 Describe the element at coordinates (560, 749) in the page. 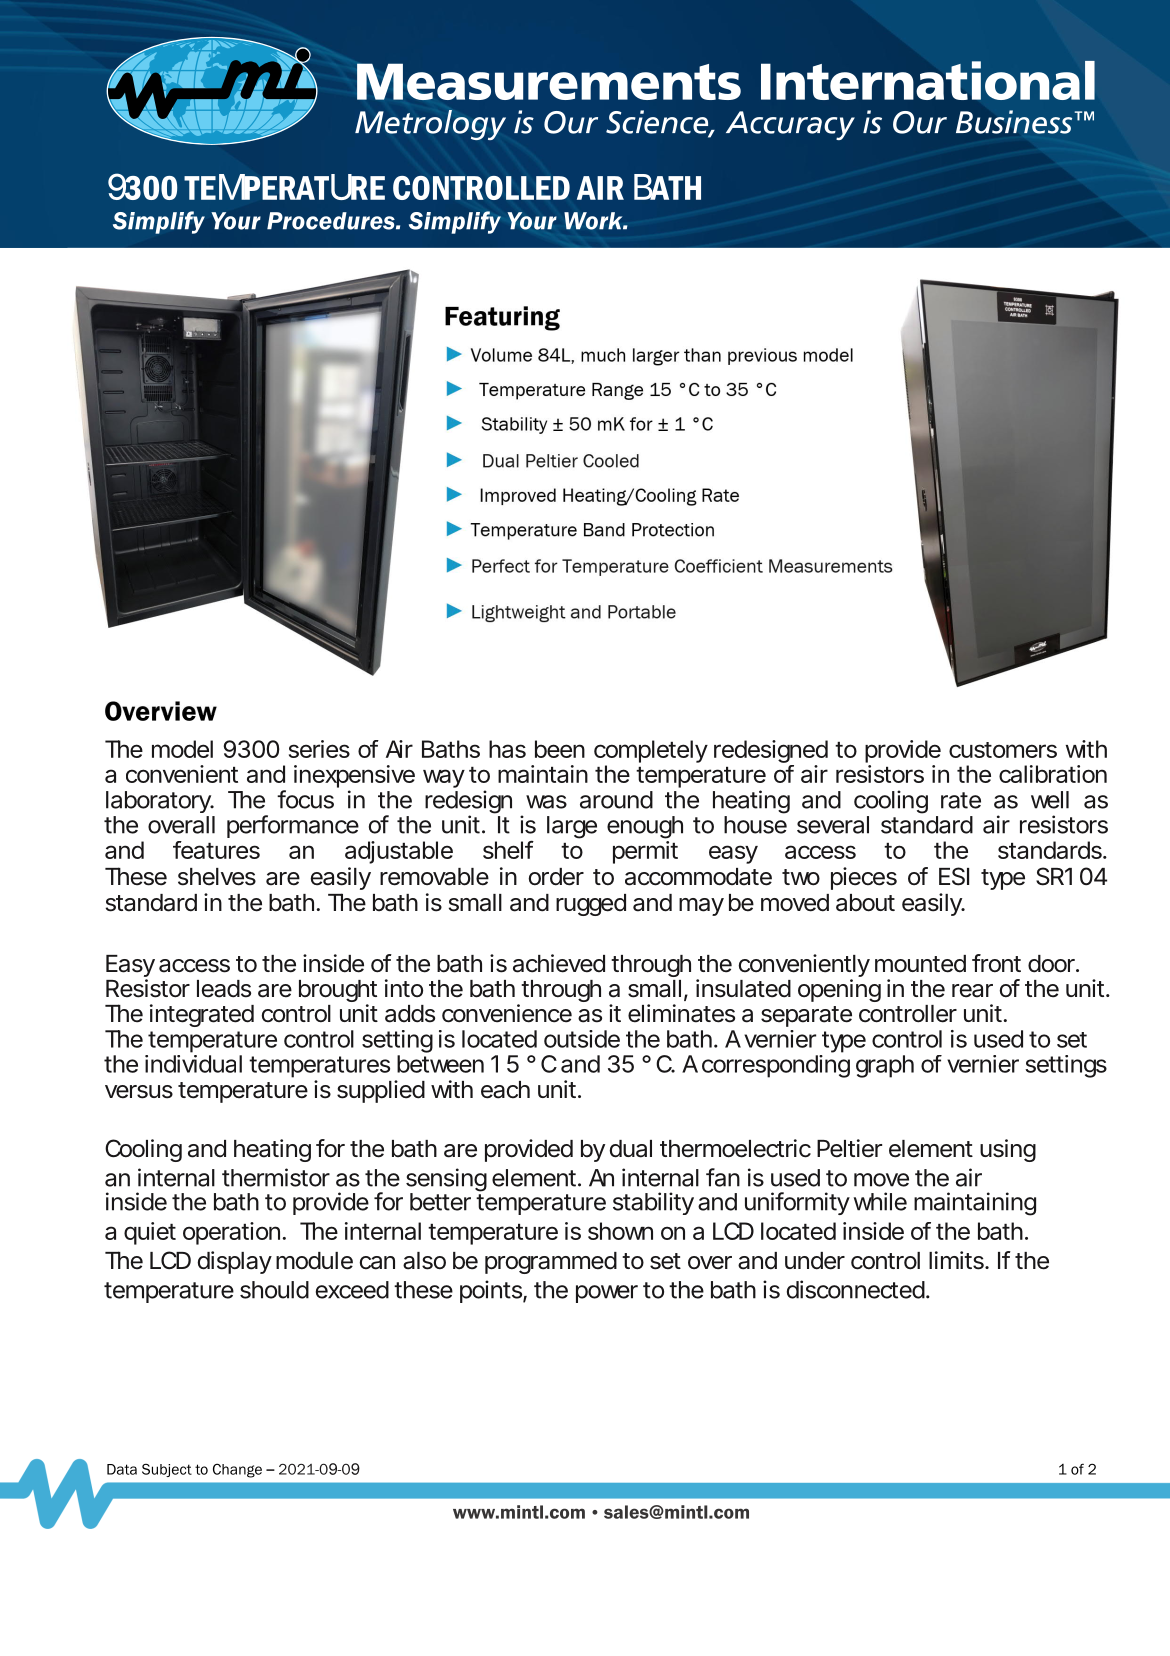

I see `been` at that location.
